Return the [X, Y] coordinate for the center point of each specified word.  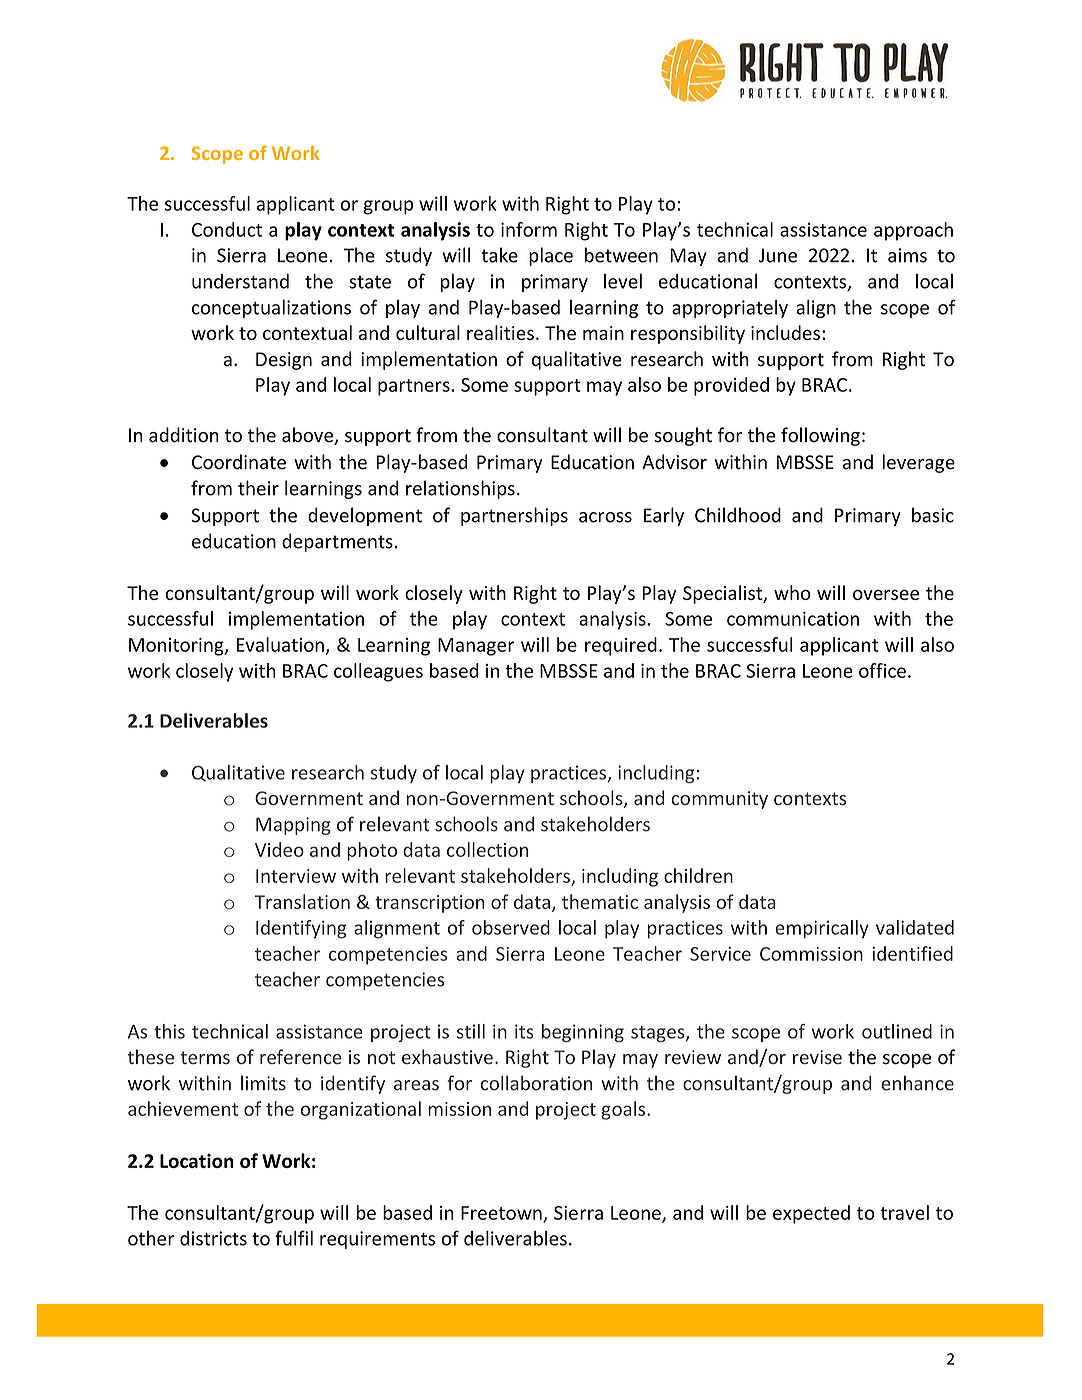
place [551, 256]
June [778, 255]
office [882, 670]
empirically [822, 929]
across [605, 517]
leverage [919, 463]
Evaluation [280, 644]
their [258, 488]
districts [213, 1238]
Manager [476, 647]
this [169, 1031]
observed [511, 927]
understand [240, 281]
